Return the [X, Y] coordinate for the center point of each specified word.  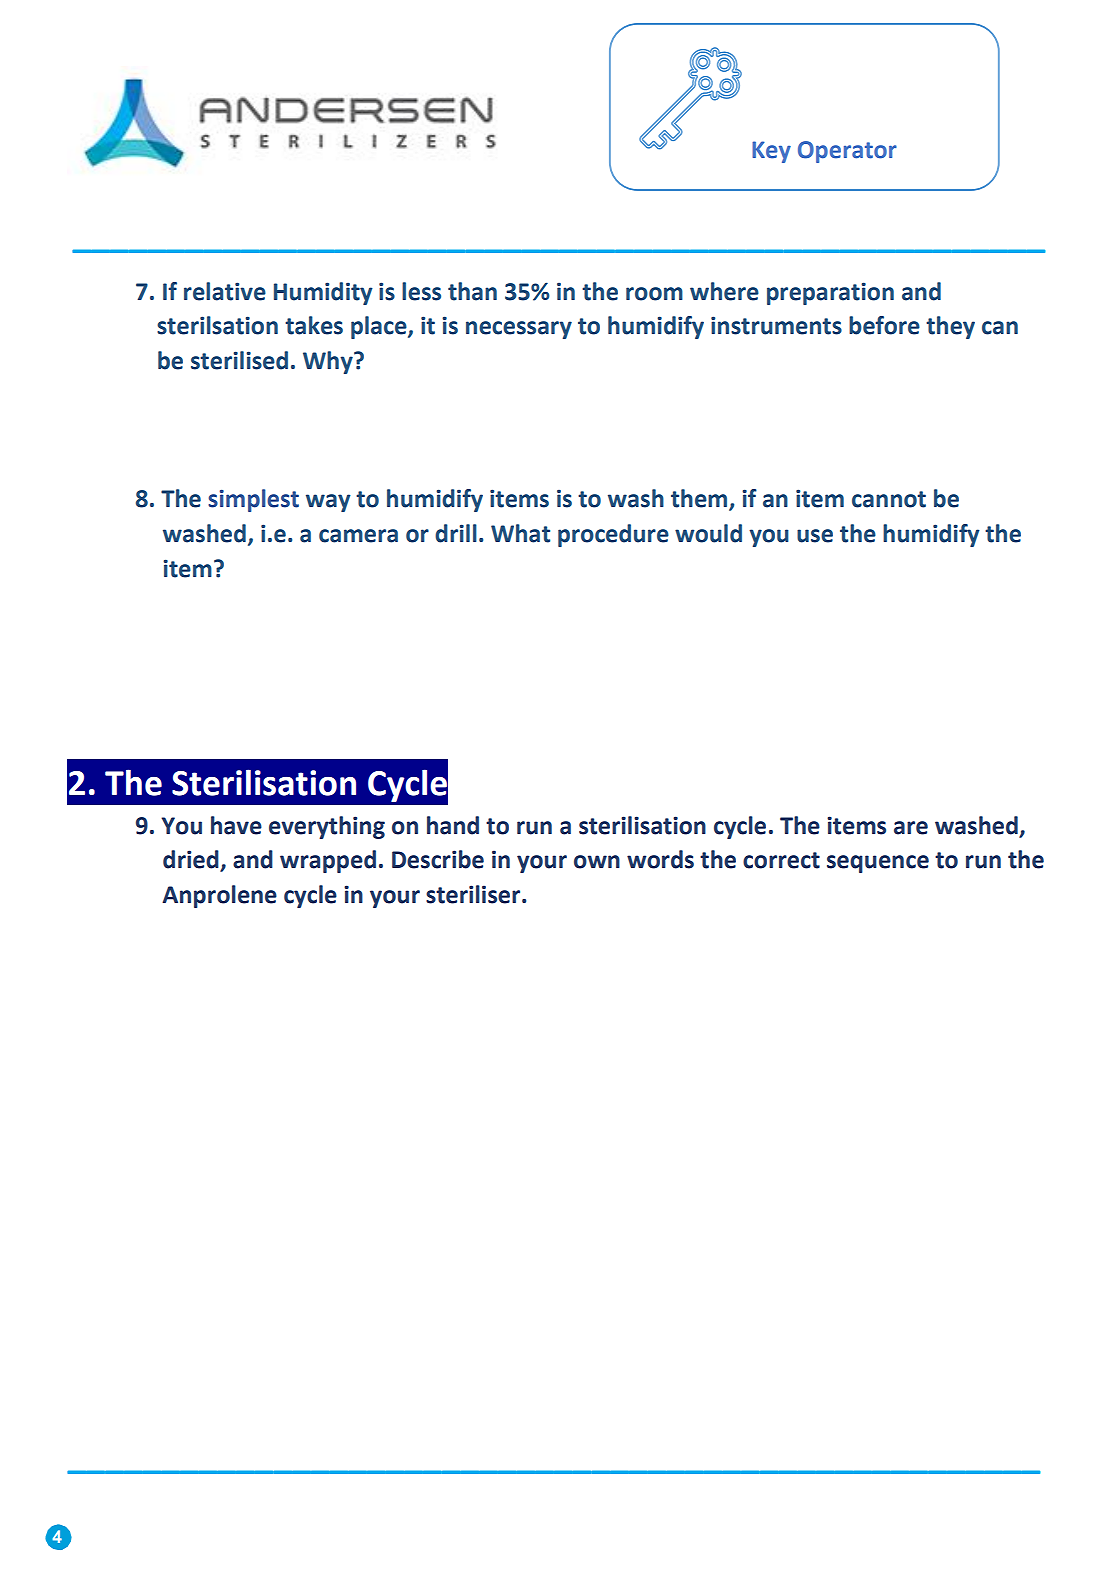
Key [771, 152]
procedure [613, 535]
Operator [847, 152]
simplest [253, 500]
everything [327, 827]
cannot [889, 499]
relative [225, 291]
